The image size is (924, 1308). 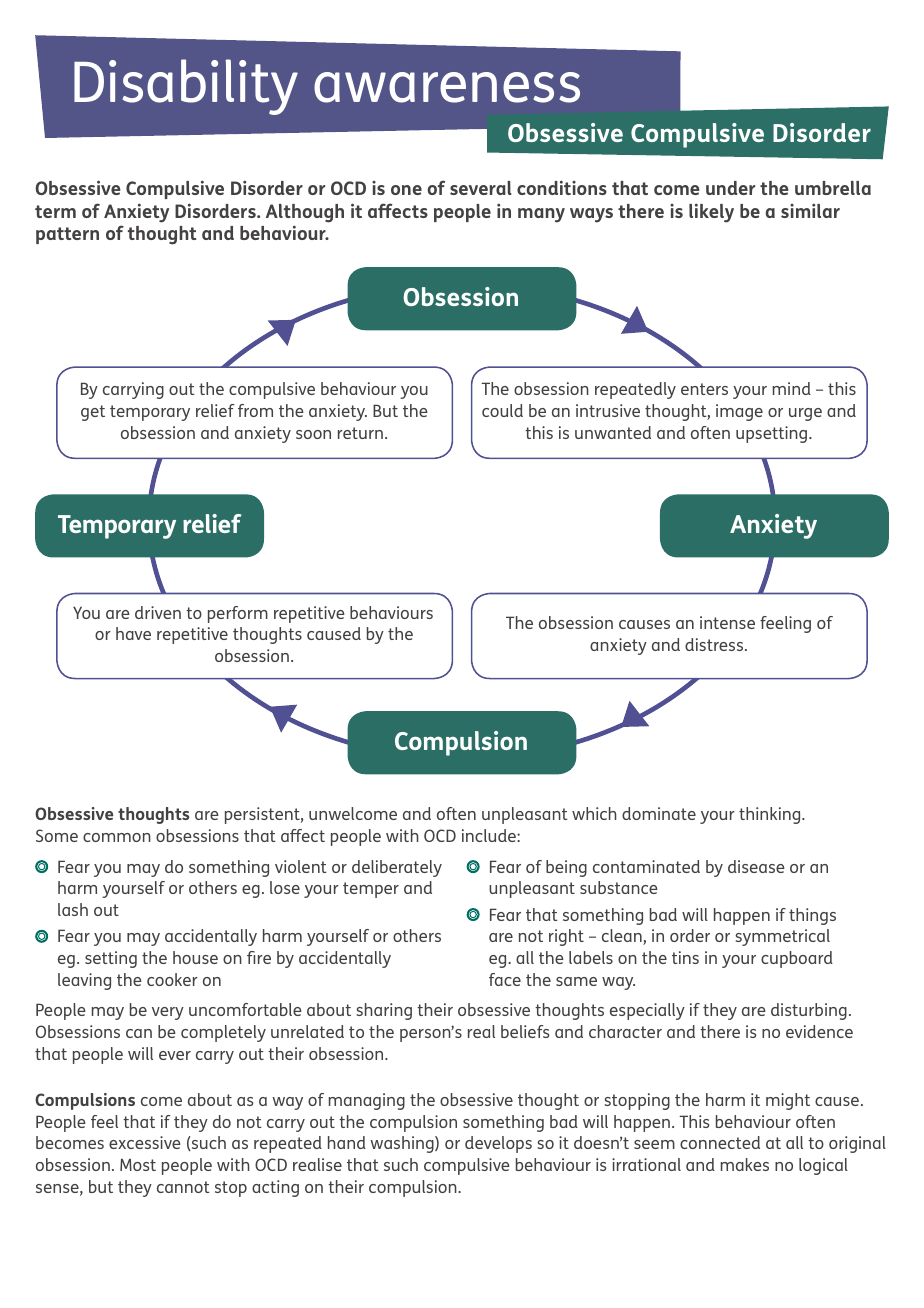 I want to click on Disability, so click(x=186, y=87).
